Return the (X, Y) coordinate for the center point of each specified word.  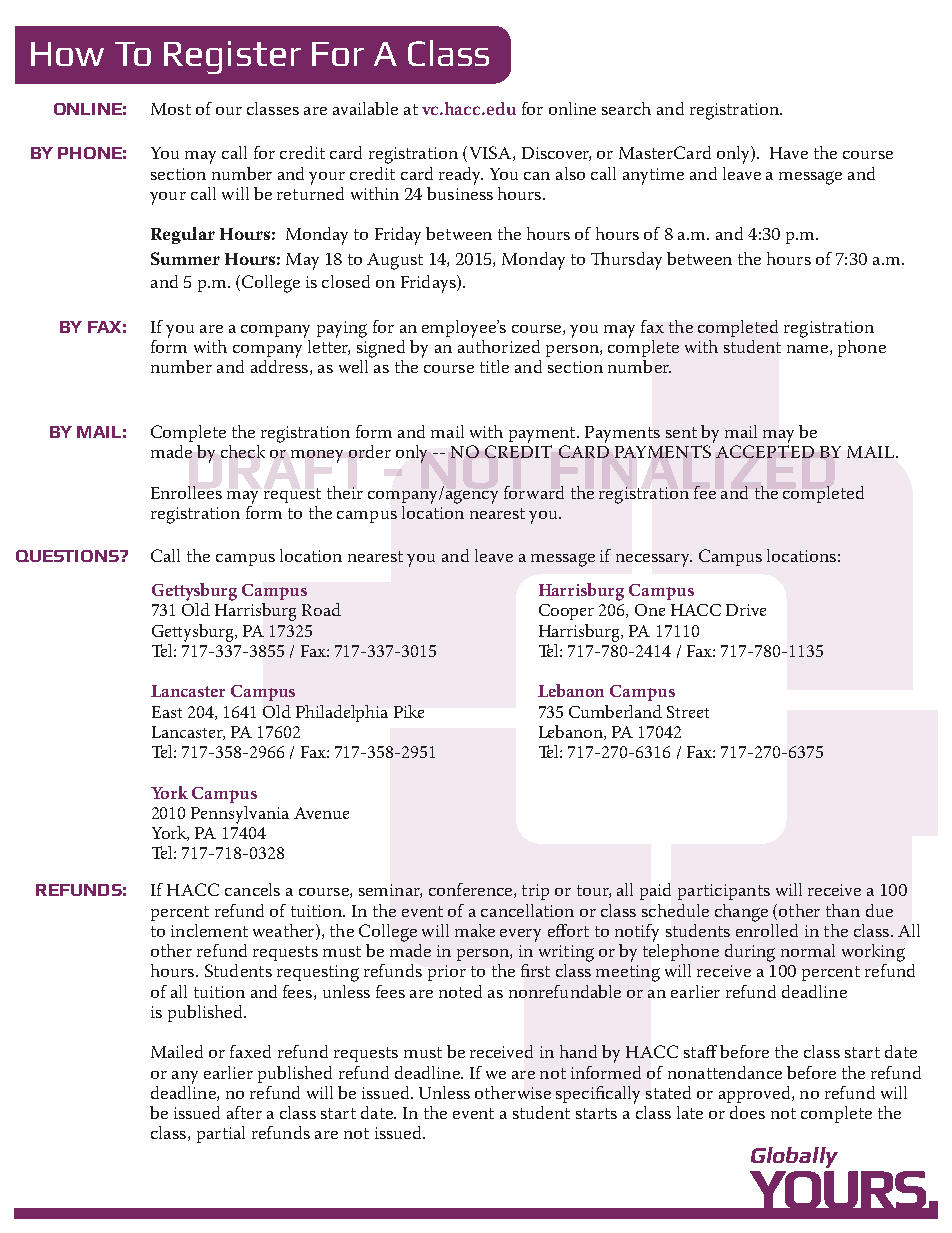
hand (578, 1051)
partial (221, 1134)
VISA (492, 153)
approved (756, 1094)
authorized (499, 345)
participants (724, 892)
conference (472, 890)
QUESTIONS (68, 556)
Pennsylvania (240, 815)
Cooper (566, 612)
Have (789, 153)
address (279, 365)
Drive (746, 610)
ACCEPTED (765, 451)
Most (171, 109)
